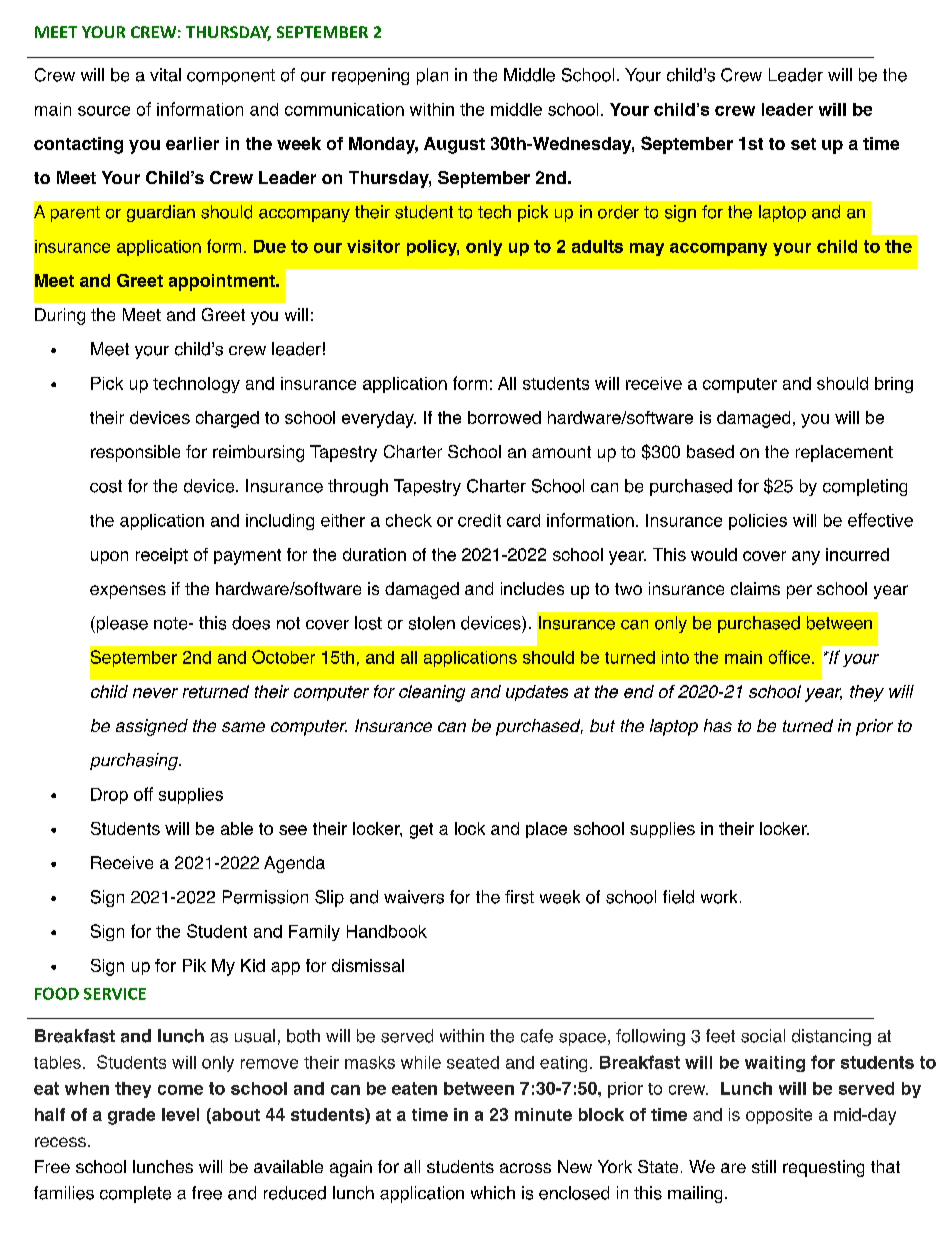 This document has height=1233, width=952. Describe the element at coordinates (104, 111) in the document. I see `source` at that location.
